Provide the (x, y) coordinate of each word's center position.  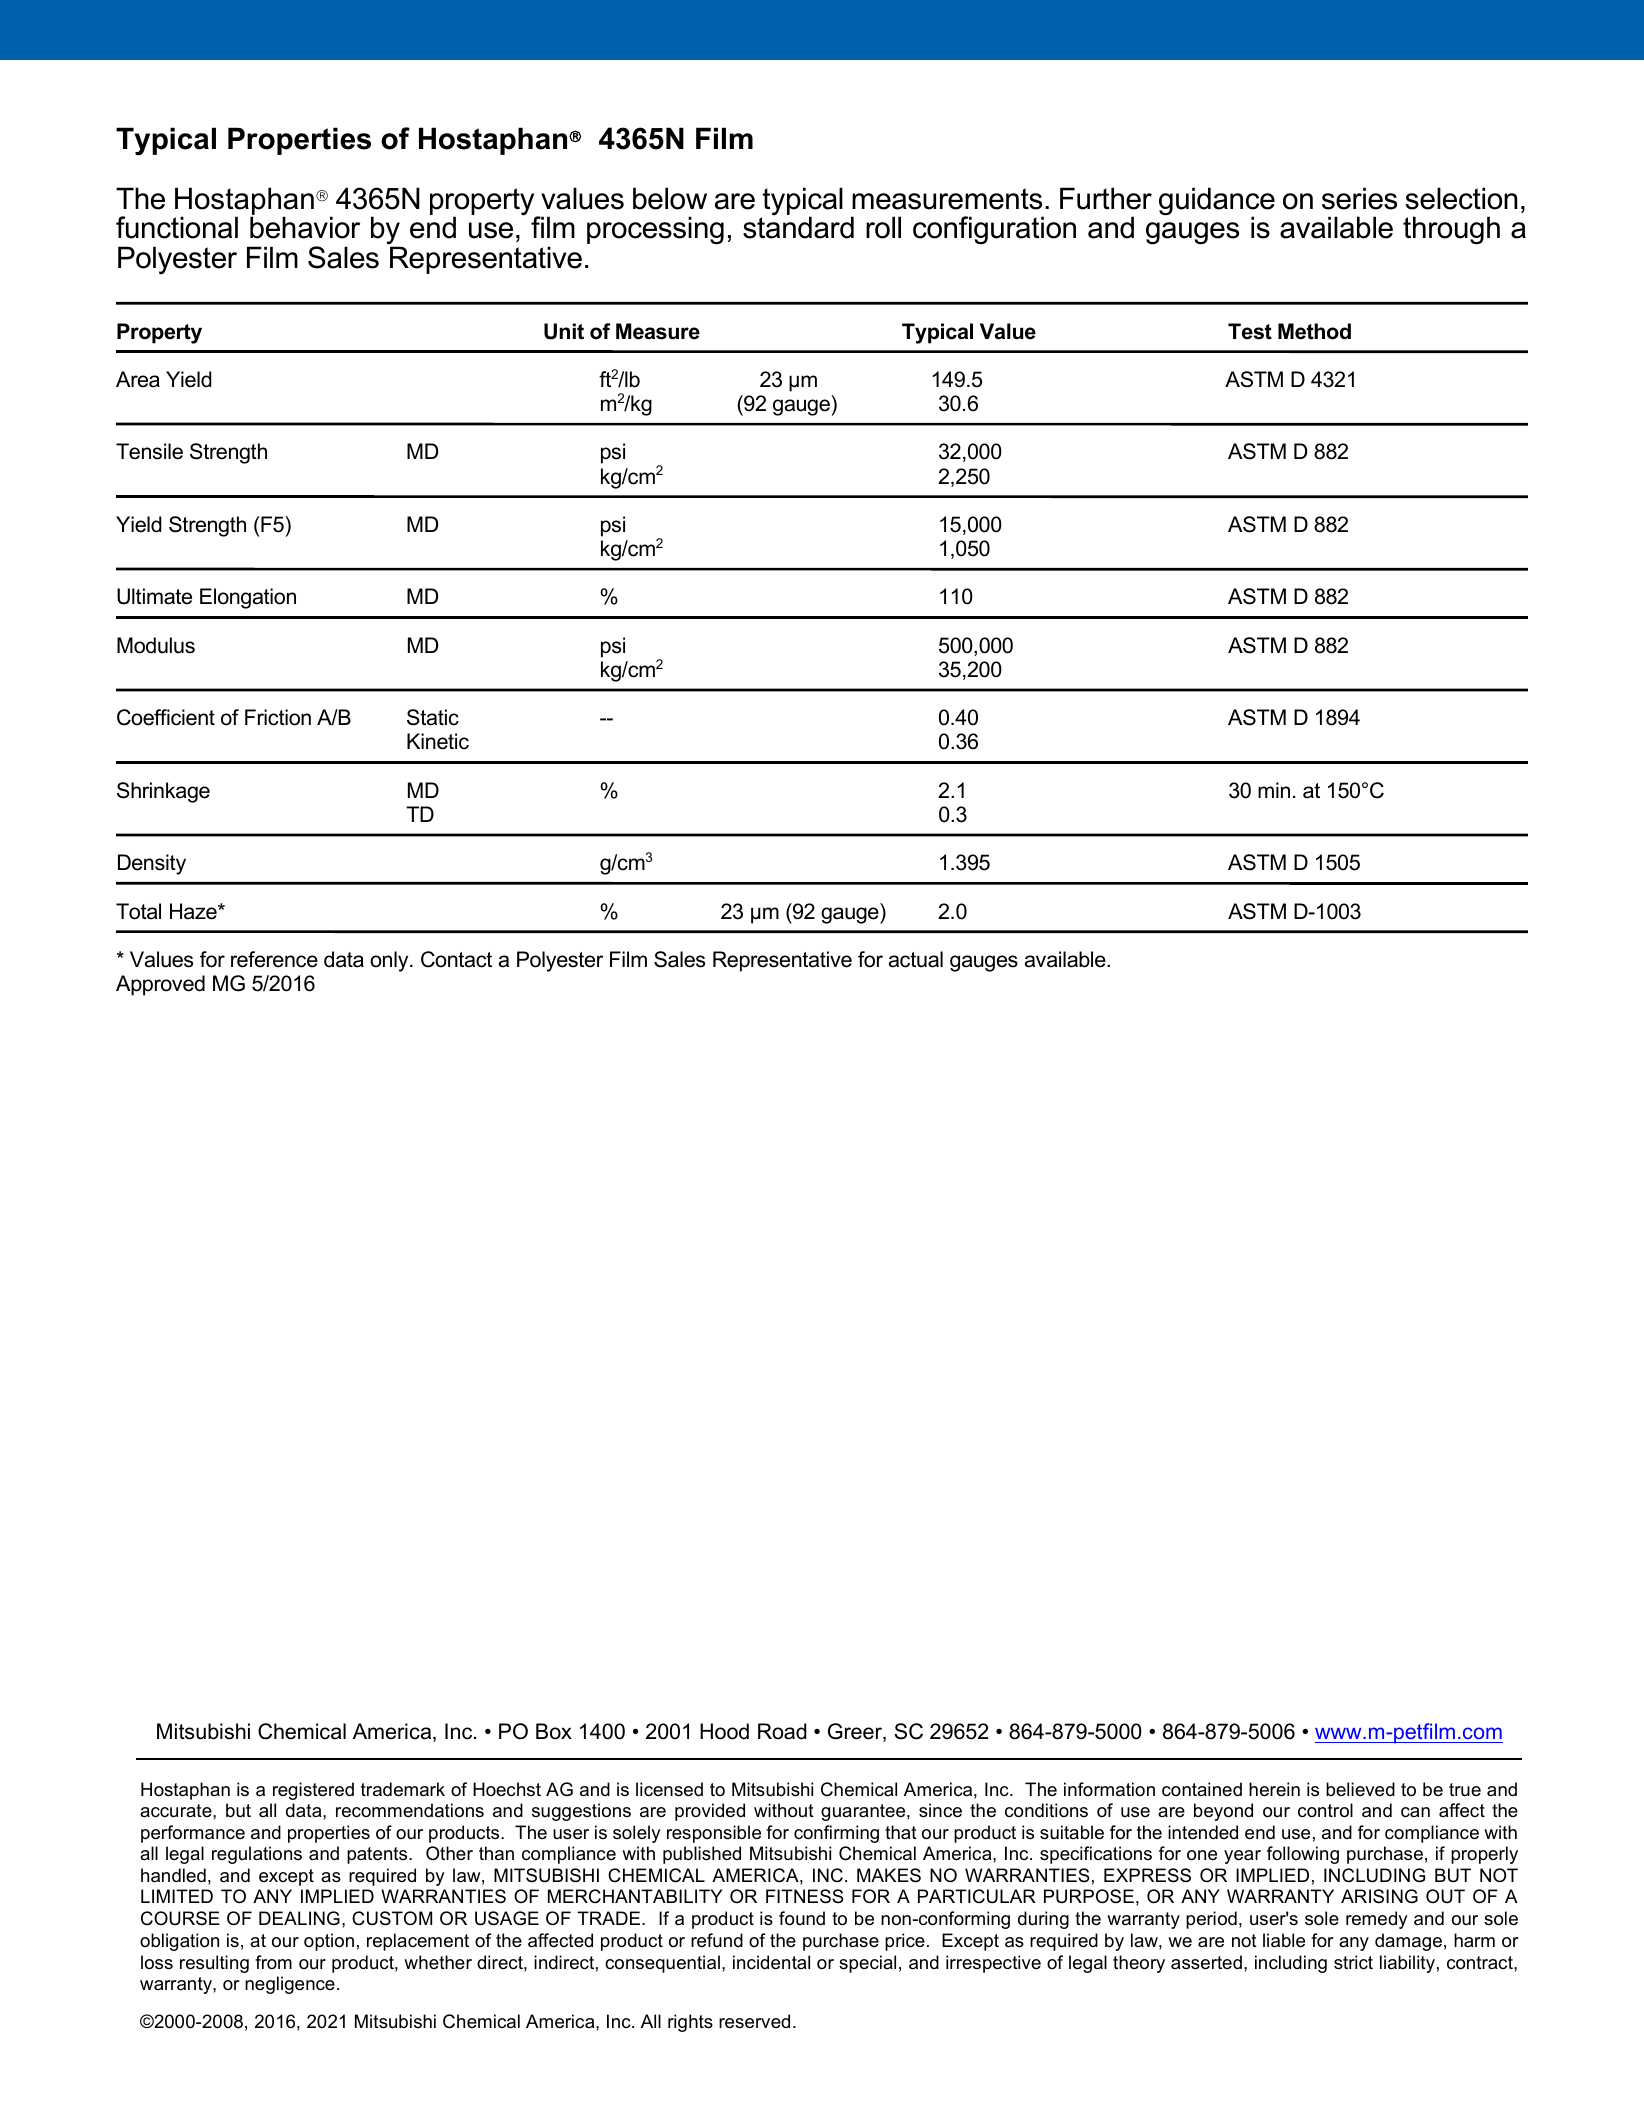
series (1359, 198)
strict (1353, 1962)
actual (916, 959)
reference (274, 959)
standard (798, 227)
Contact (456, 959)
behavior (305, 227)
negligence (290, 1985)
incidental (771, 1962)
